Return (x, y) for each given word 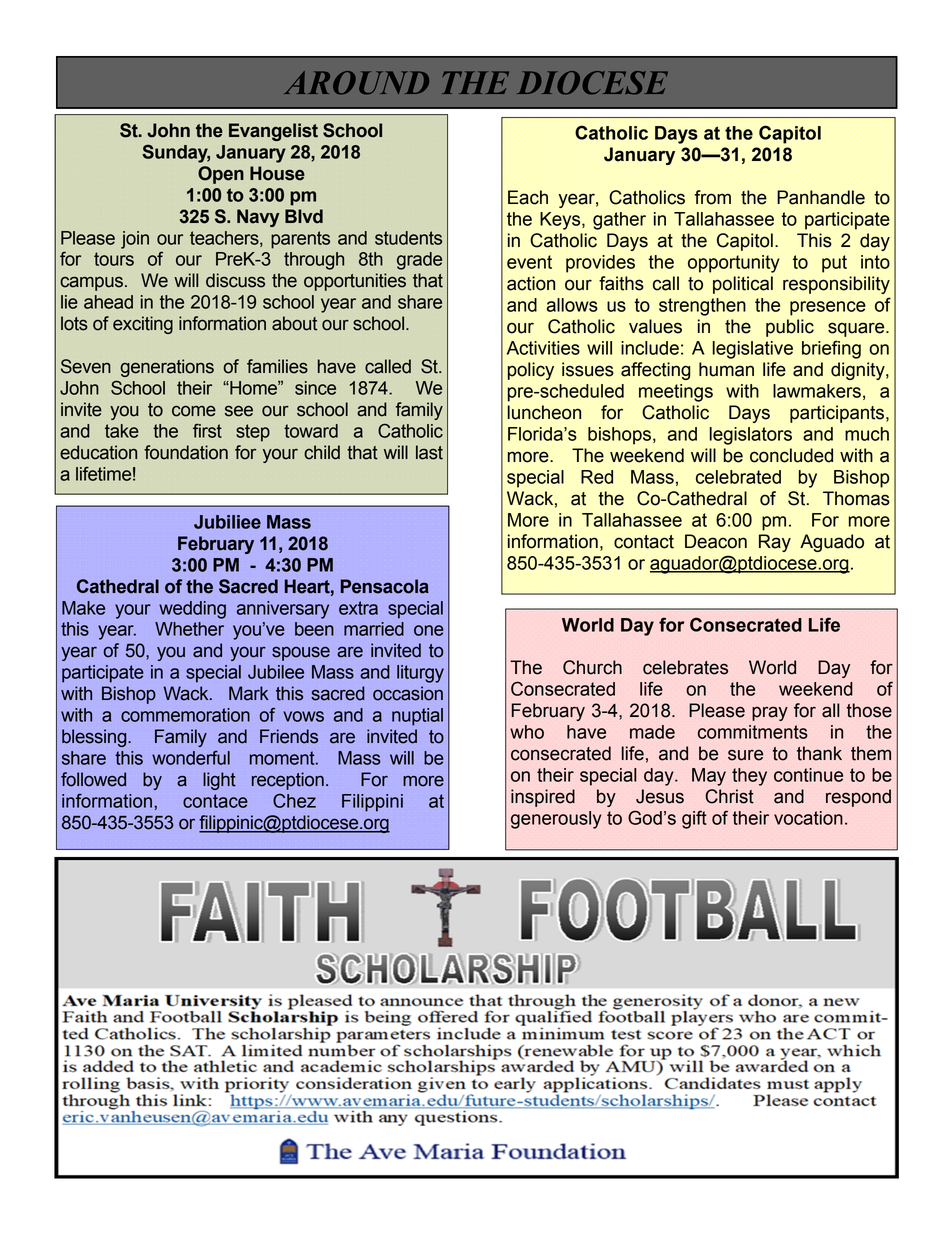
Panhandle (821, 197)
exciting (143, 325)
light (219, 781)
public (790, 328)
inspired (543, 798)
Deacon (716, 541)
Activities (543, 348)
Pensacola (385, 586)
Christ (729, 796)
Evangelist (273, 132)
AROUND (356, 83)
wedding (192, 610)
